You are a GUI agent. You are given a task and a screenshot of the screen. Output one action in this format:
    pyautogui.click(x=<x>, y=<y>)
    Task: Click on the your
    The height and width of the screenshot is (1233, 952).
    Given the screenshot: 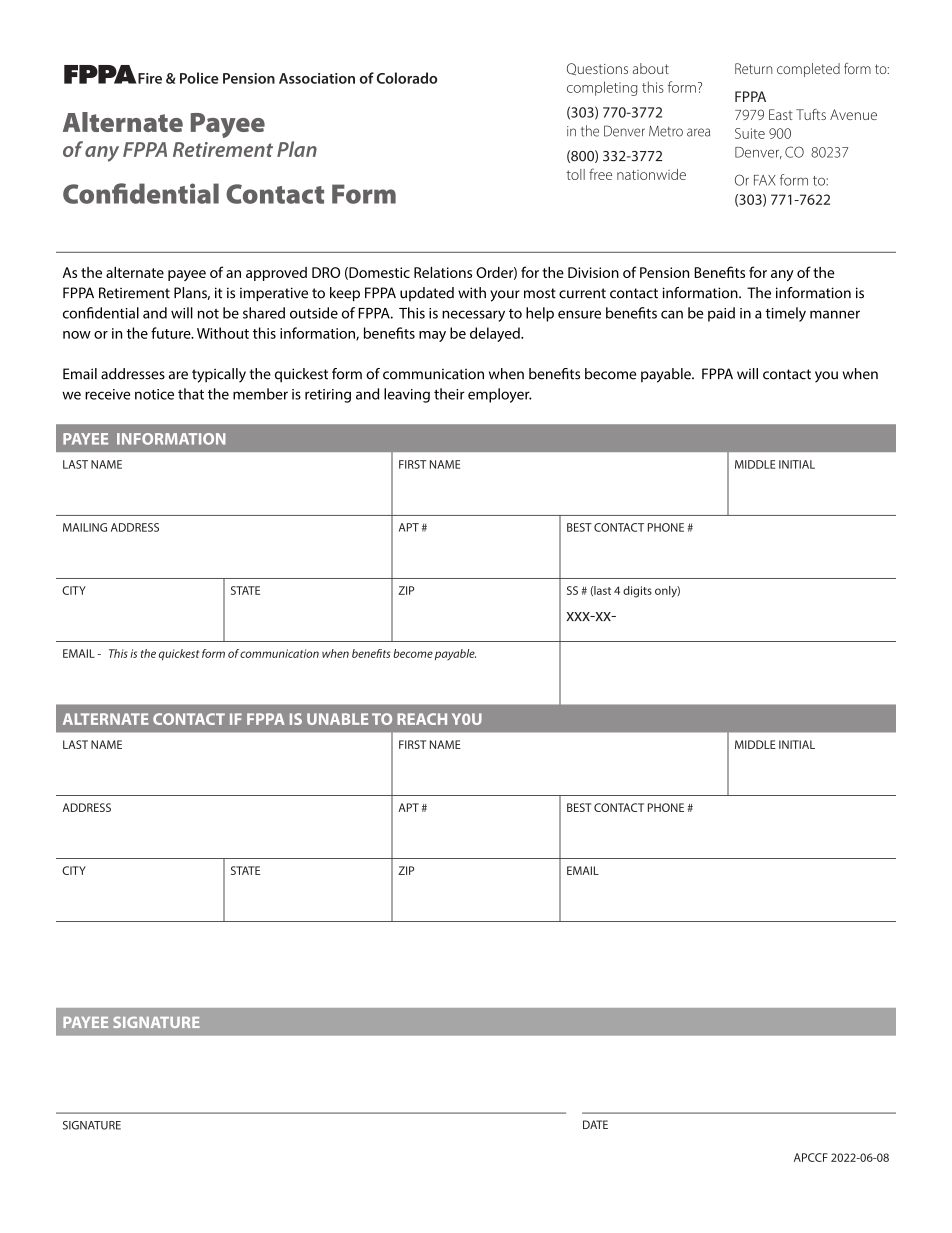 What is the action you would take?
    pyautogui.click(x=505, y=296)
